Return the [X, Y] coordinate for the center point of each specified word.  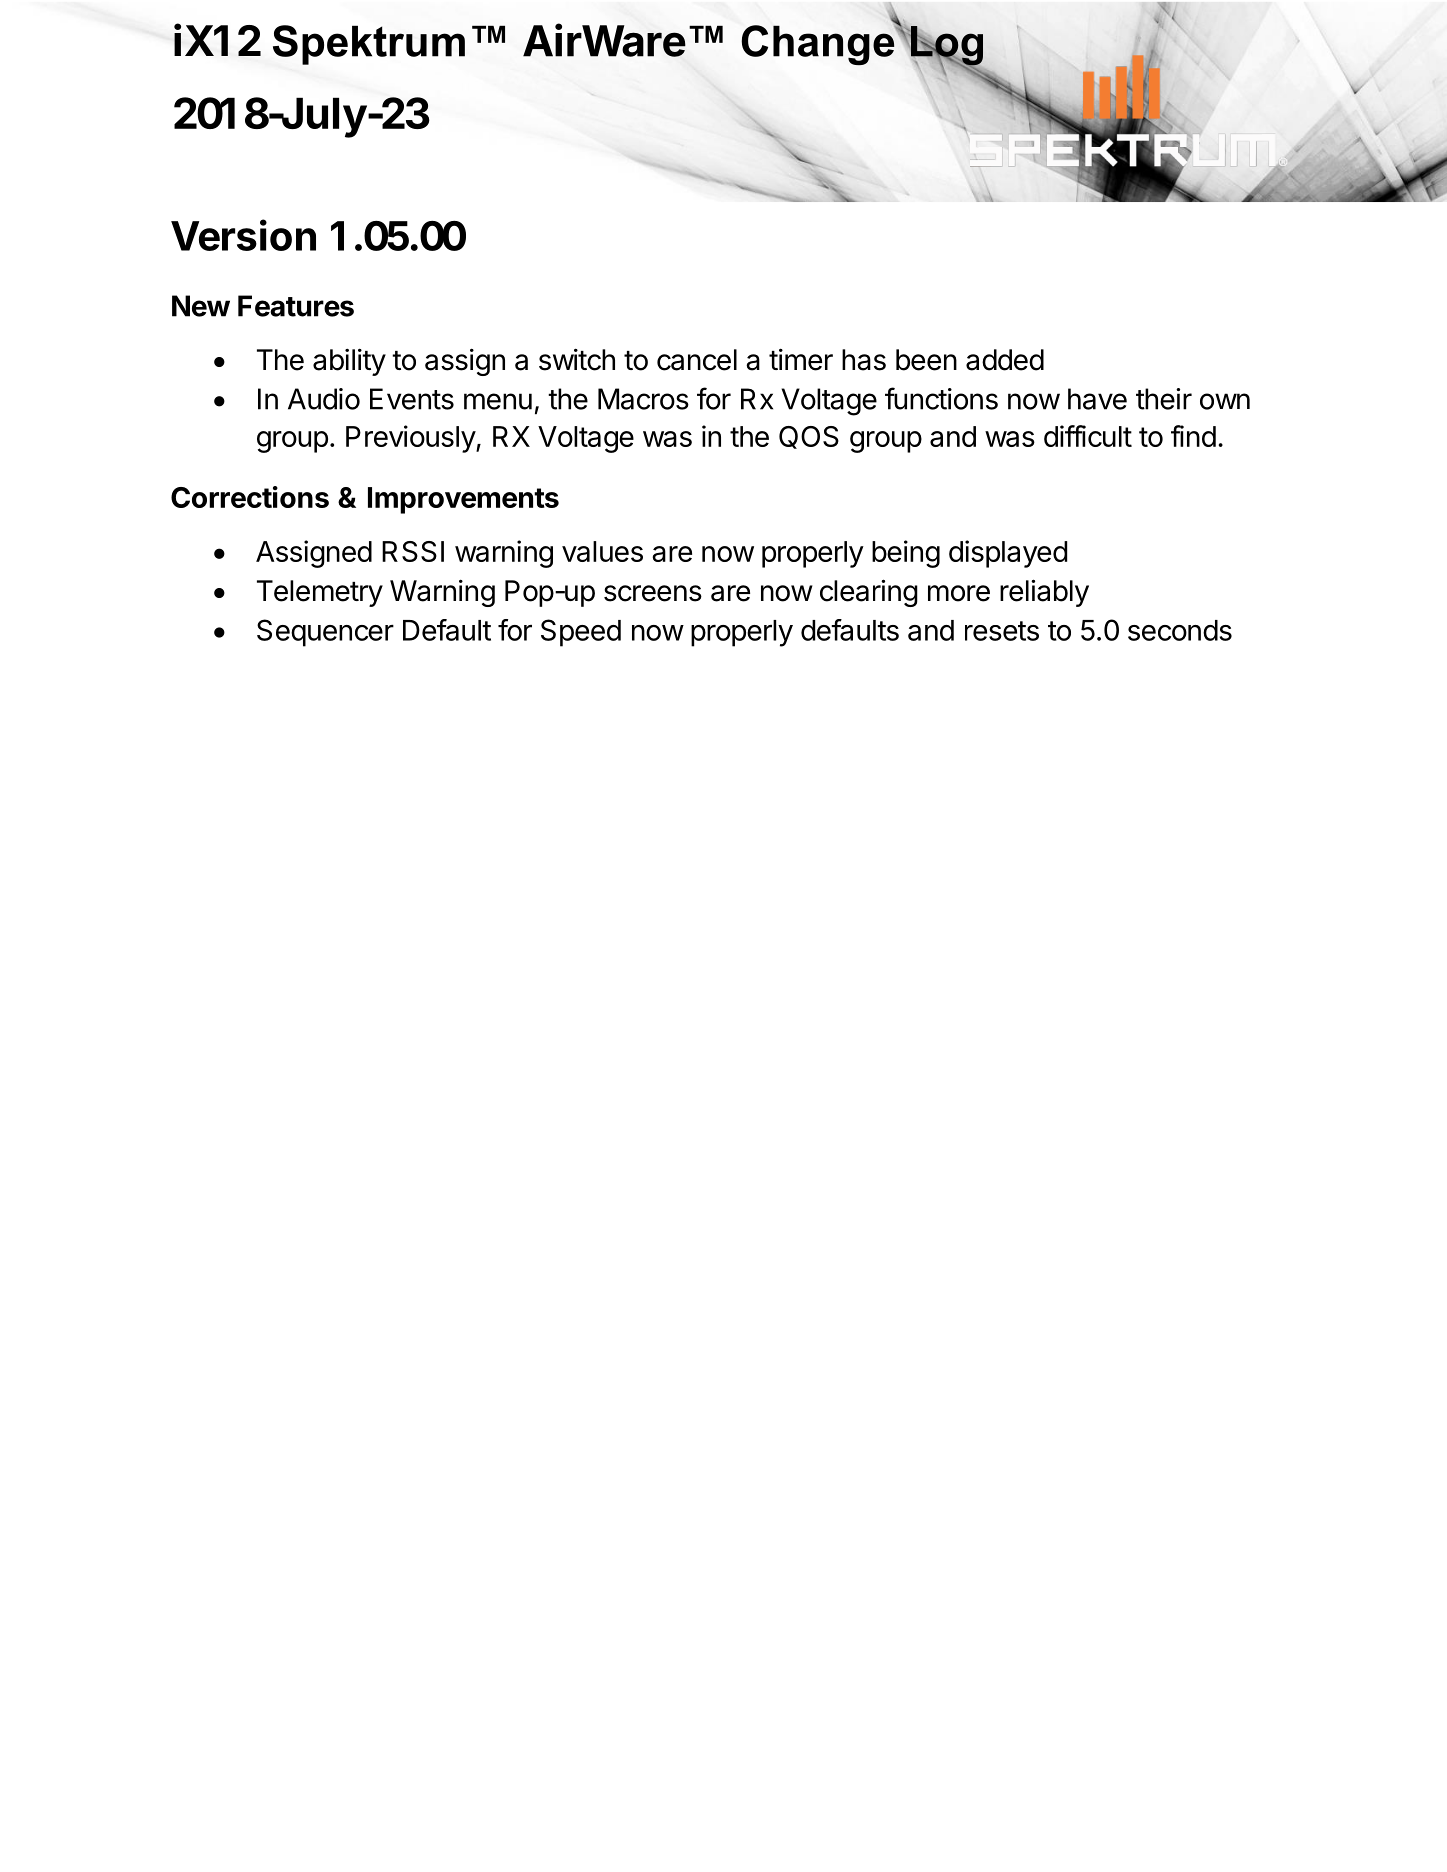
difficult [1088, 436]
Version [243, 235]
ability [349, 362]
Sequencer [325, 633]
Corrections [250, 497]
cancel [697, 360]
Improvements [463, 500]
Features [296, 306]
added [1005, 360]
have [1097, 399]
